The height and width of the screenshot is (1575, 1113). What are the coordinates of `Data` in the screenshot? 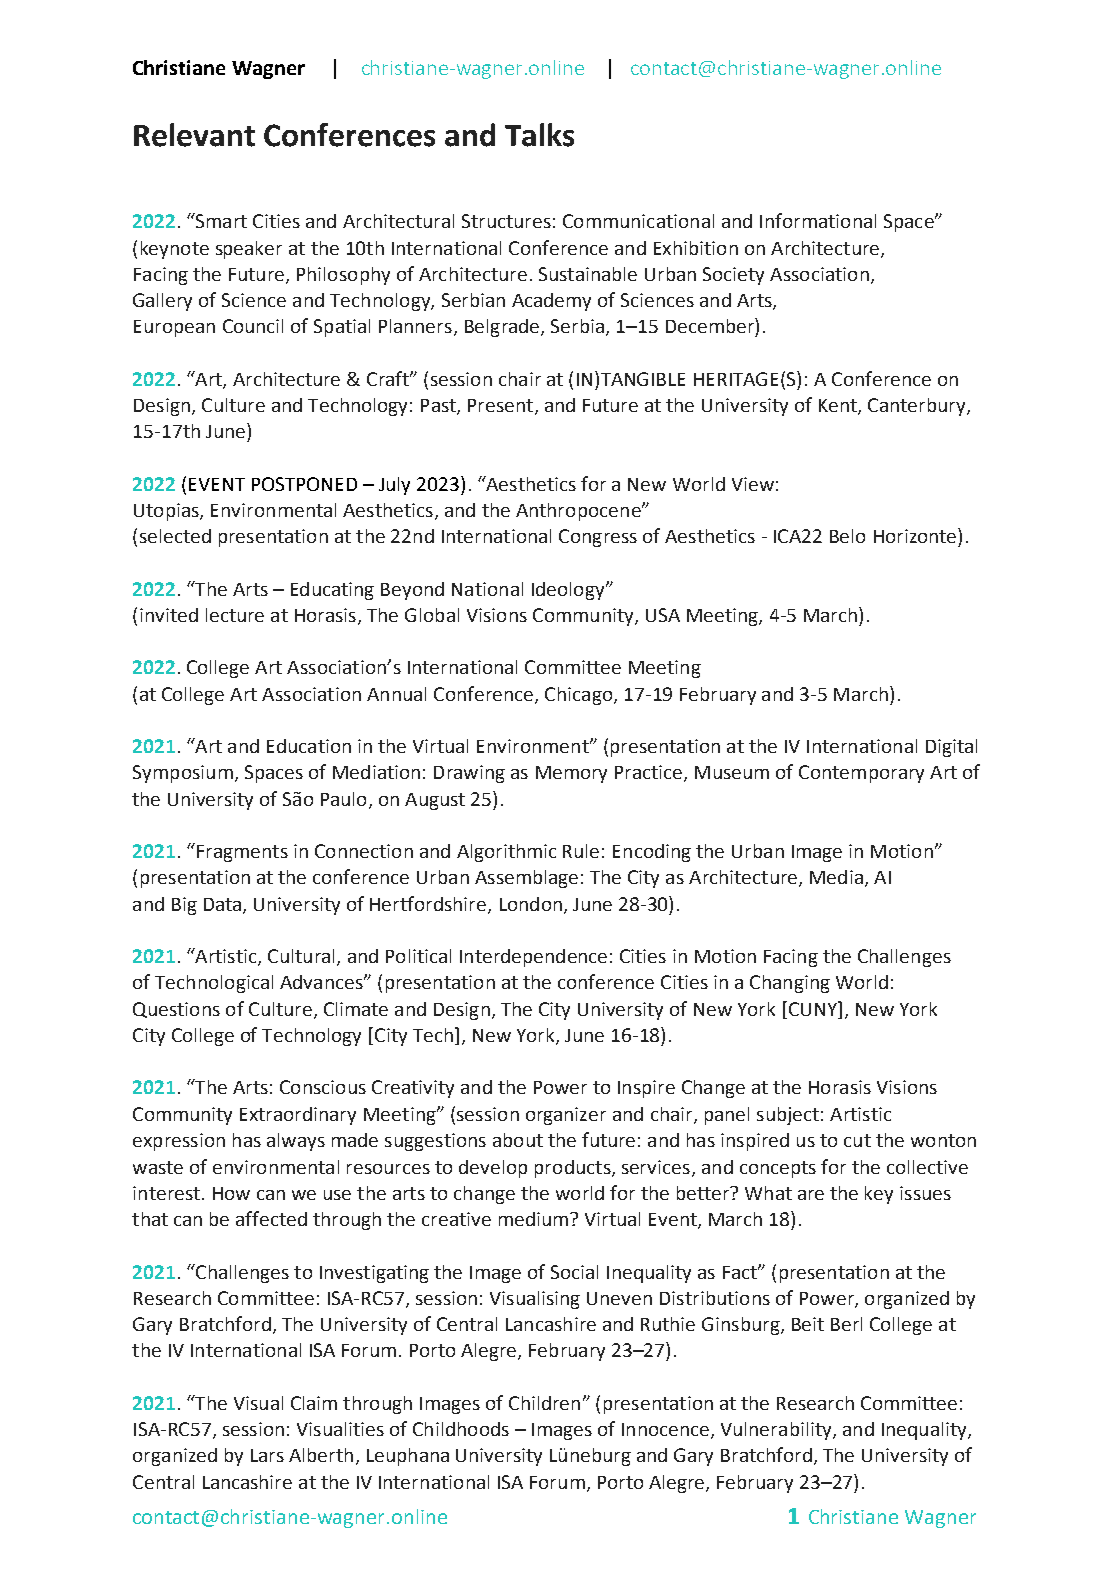 It's located at (224, 906).
